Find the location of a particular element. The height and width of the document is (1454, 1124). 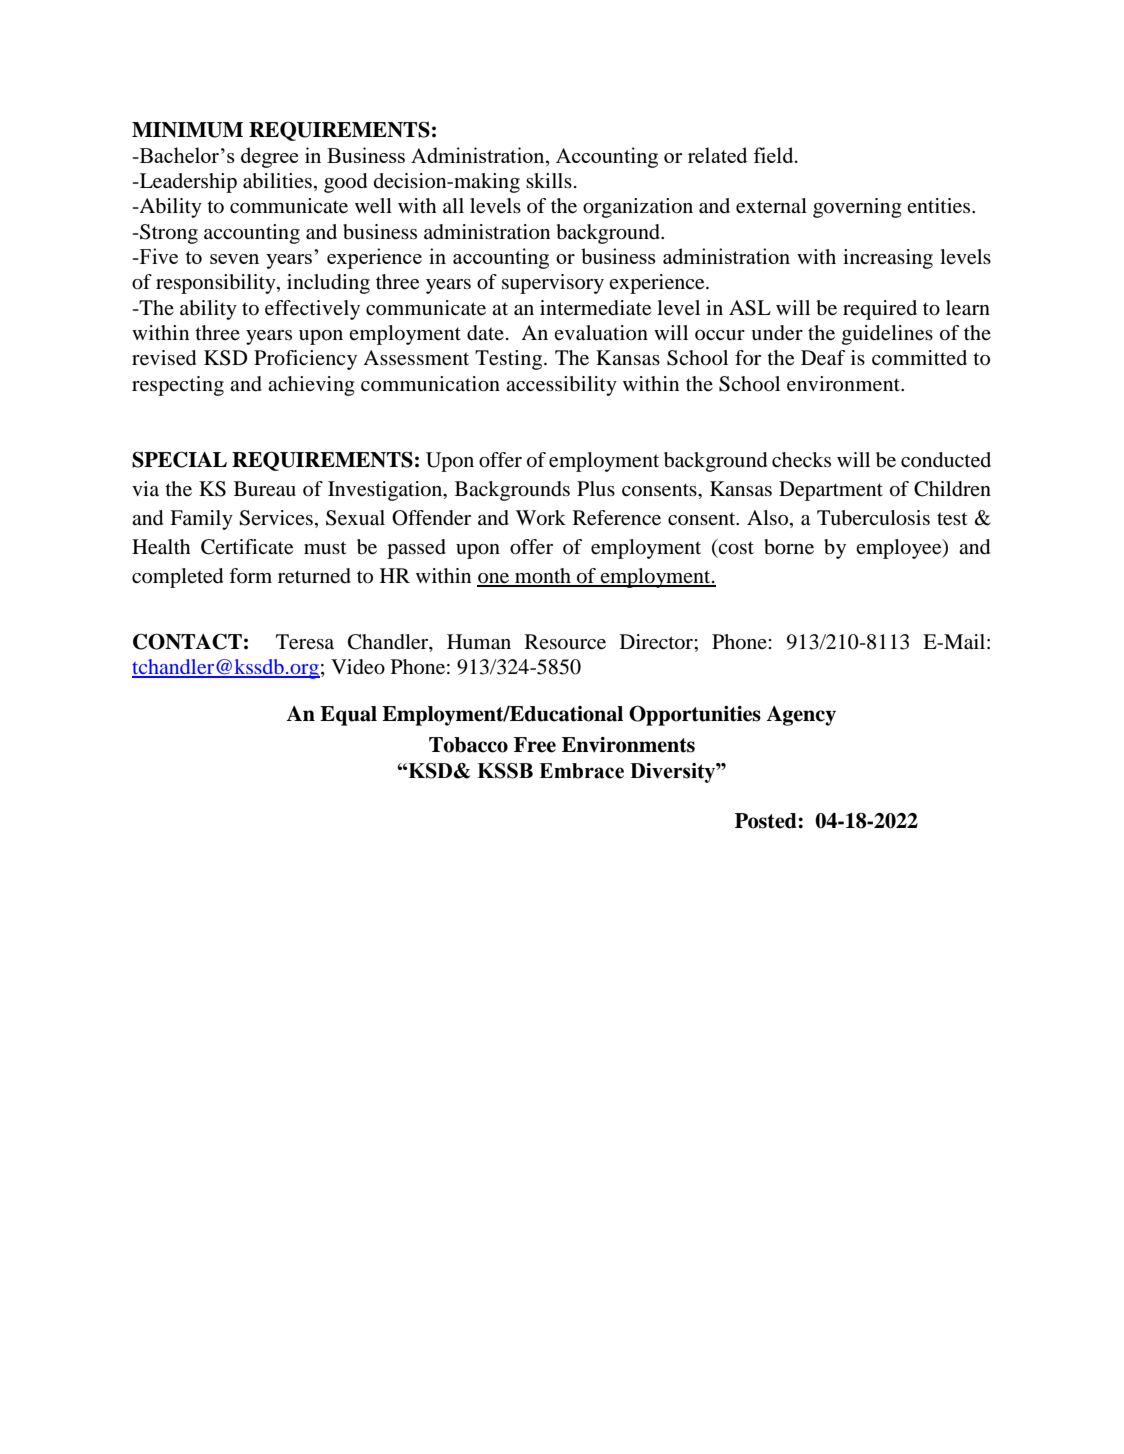

field is located at coordinates (774, 155).
